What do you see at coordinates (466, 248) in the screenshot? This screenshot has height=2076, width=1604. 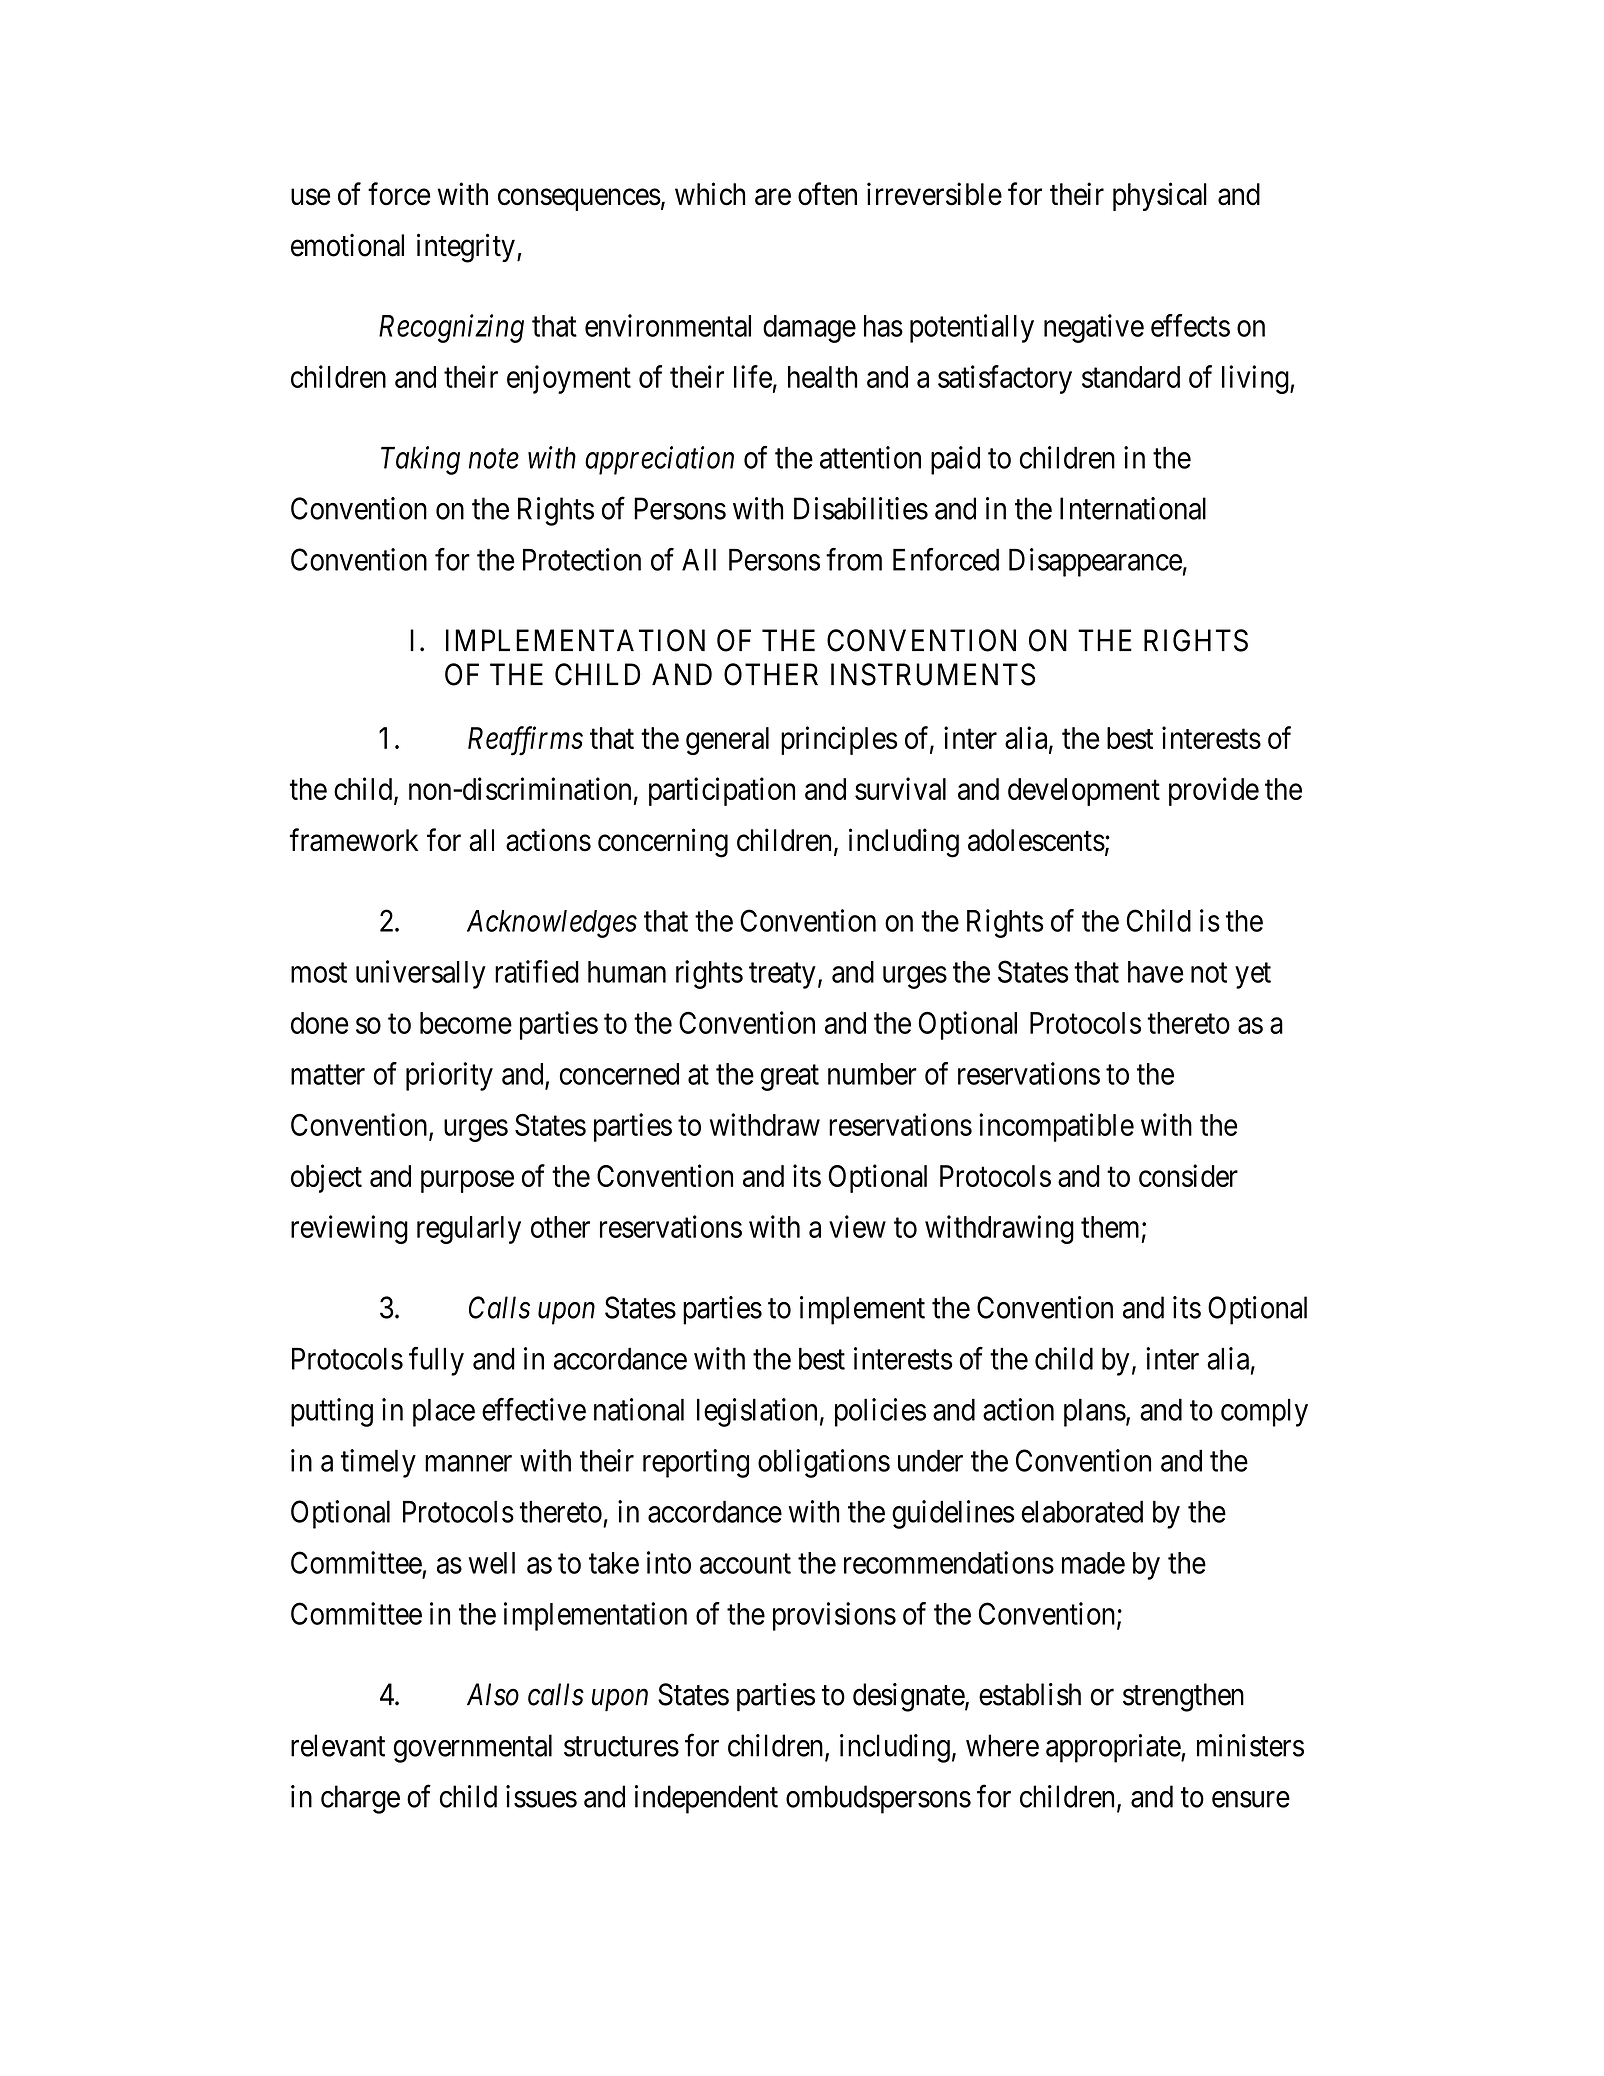 I see `integrity` at bounding box center [466, 248].
